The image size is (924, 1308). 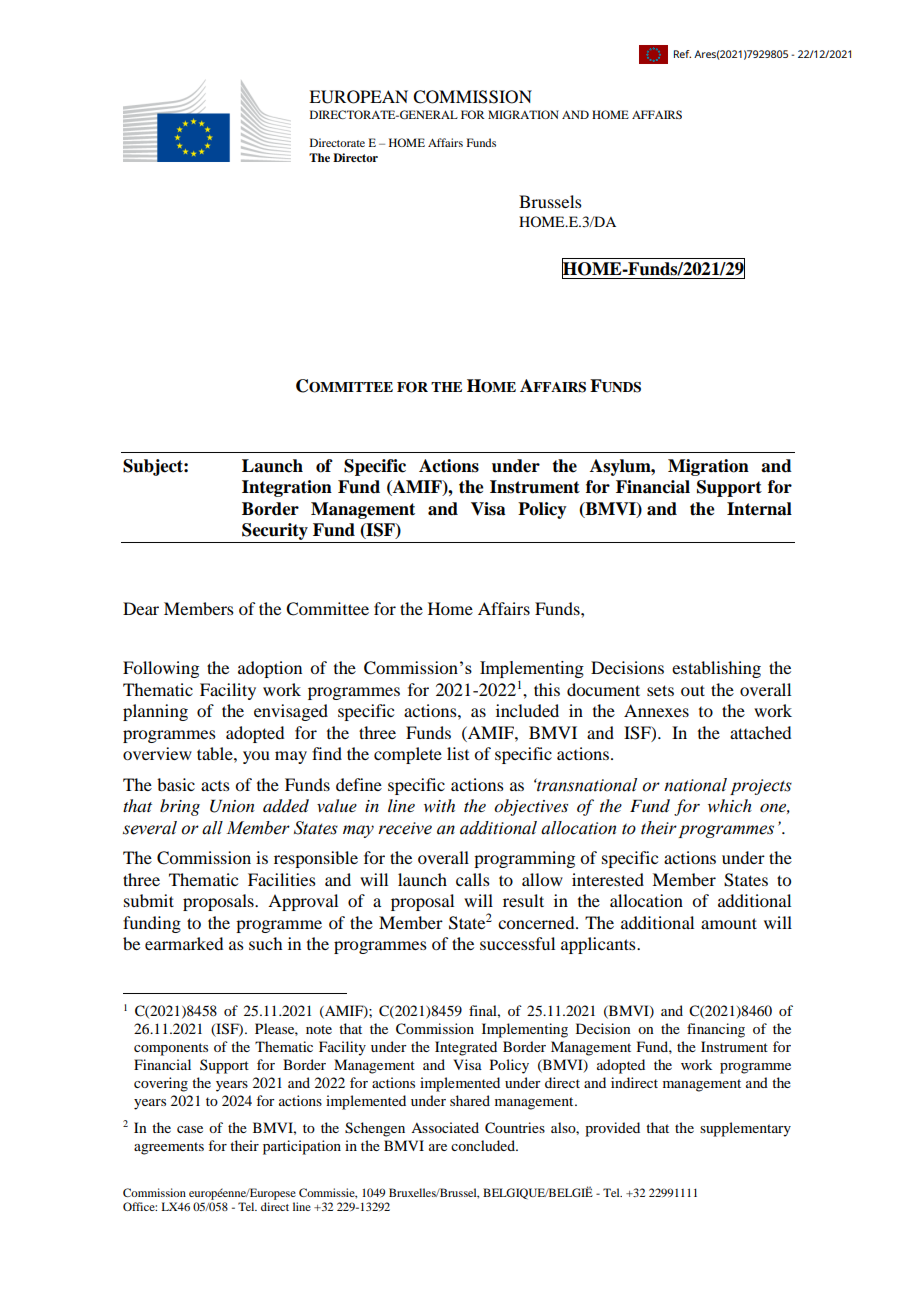 What do you see at coordinates (190, 1129) in the image?
I see `case` at bounding box center [190, 1129].
